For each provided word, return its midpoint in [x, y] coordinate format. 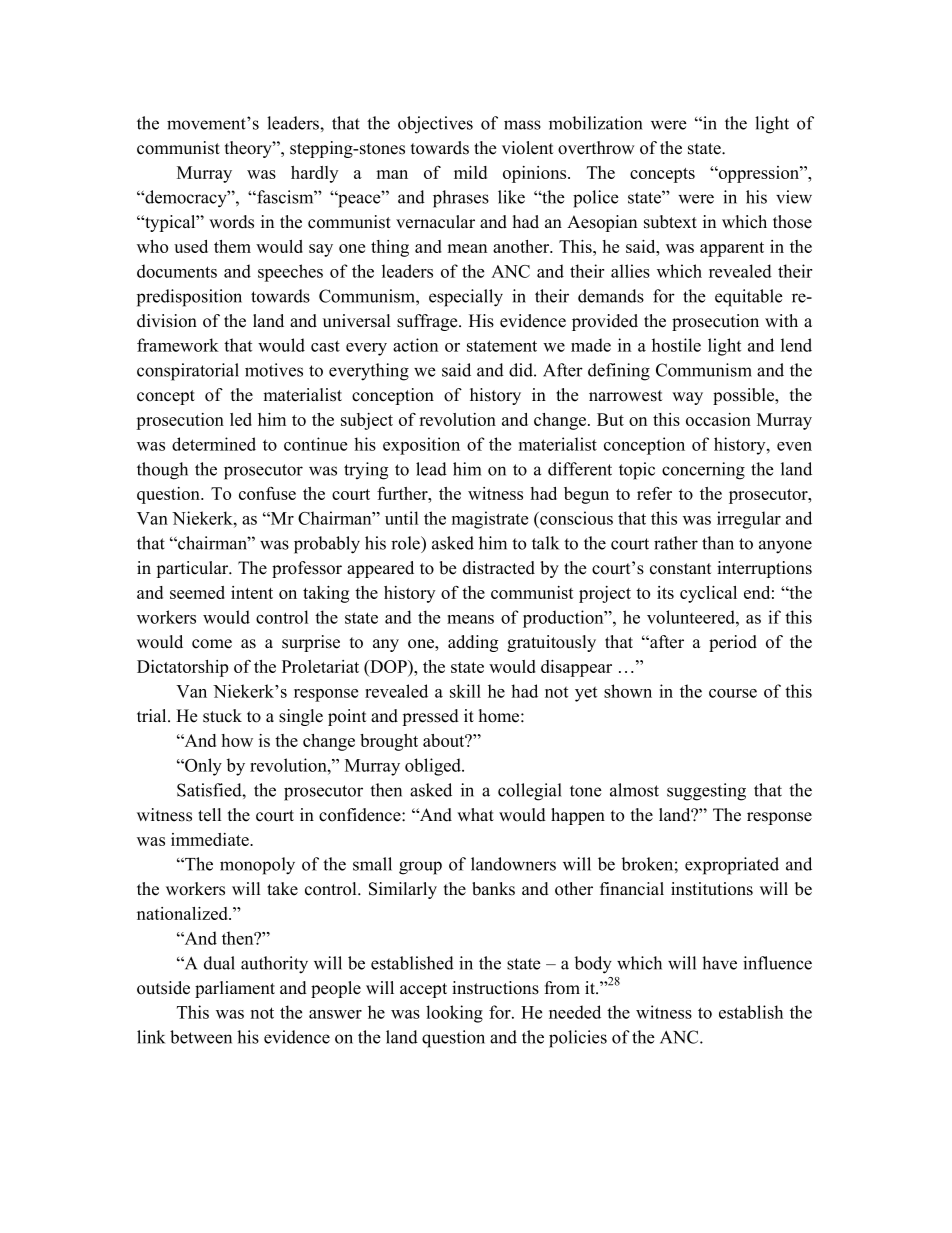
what [475, 814]
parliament [235, 989]
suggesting [706, 792]
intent [252, 592]
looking [454, 1014]
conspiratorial [188, 372]
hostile [676, 345]
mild [470, 172]
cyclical [708, 594]
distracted [499, 568]
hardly [314, 174]
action [415, 345]
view [794, 197]
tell [209, 815]
